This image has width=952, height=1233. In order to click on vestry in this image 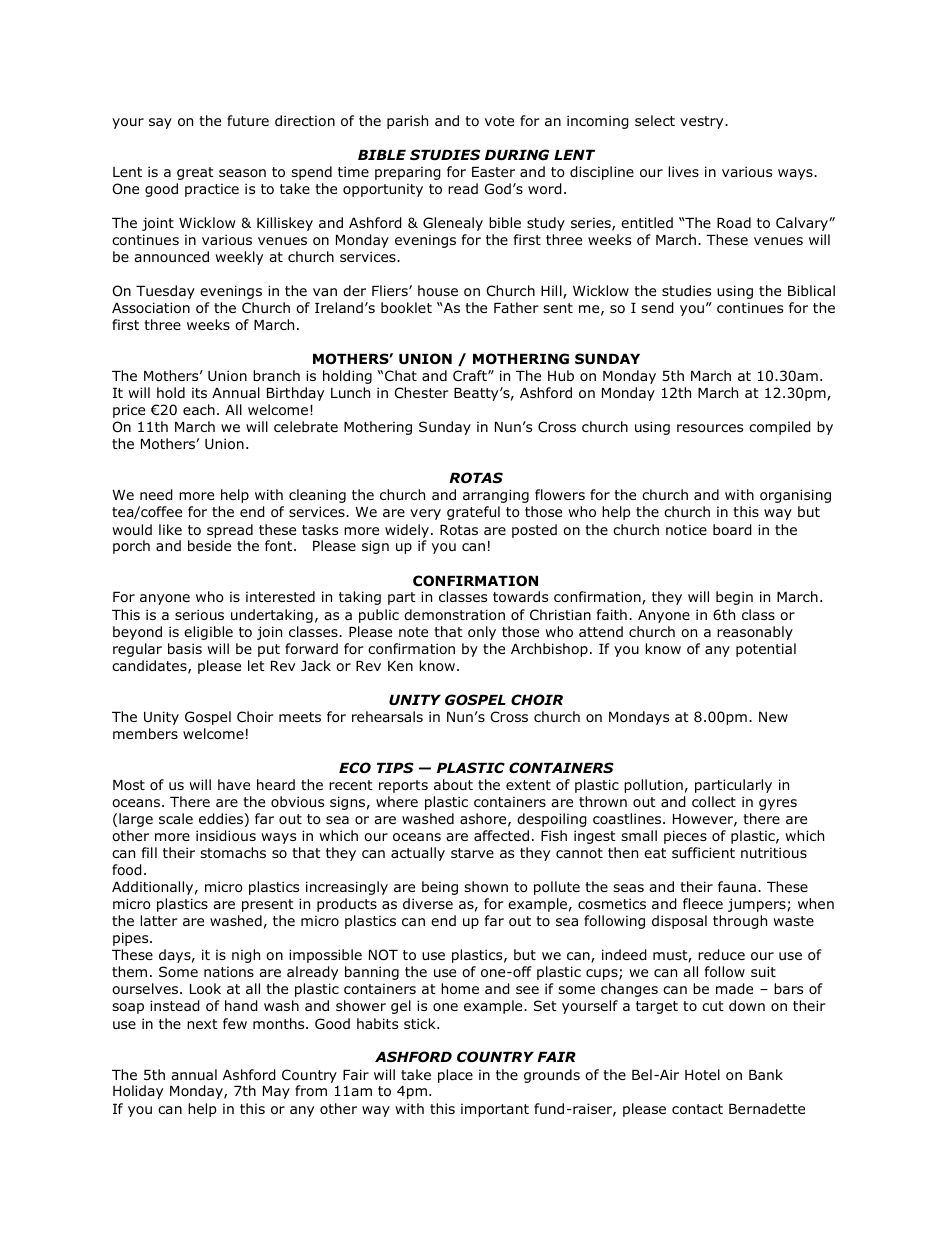, I will do `click(703, 122)`.
